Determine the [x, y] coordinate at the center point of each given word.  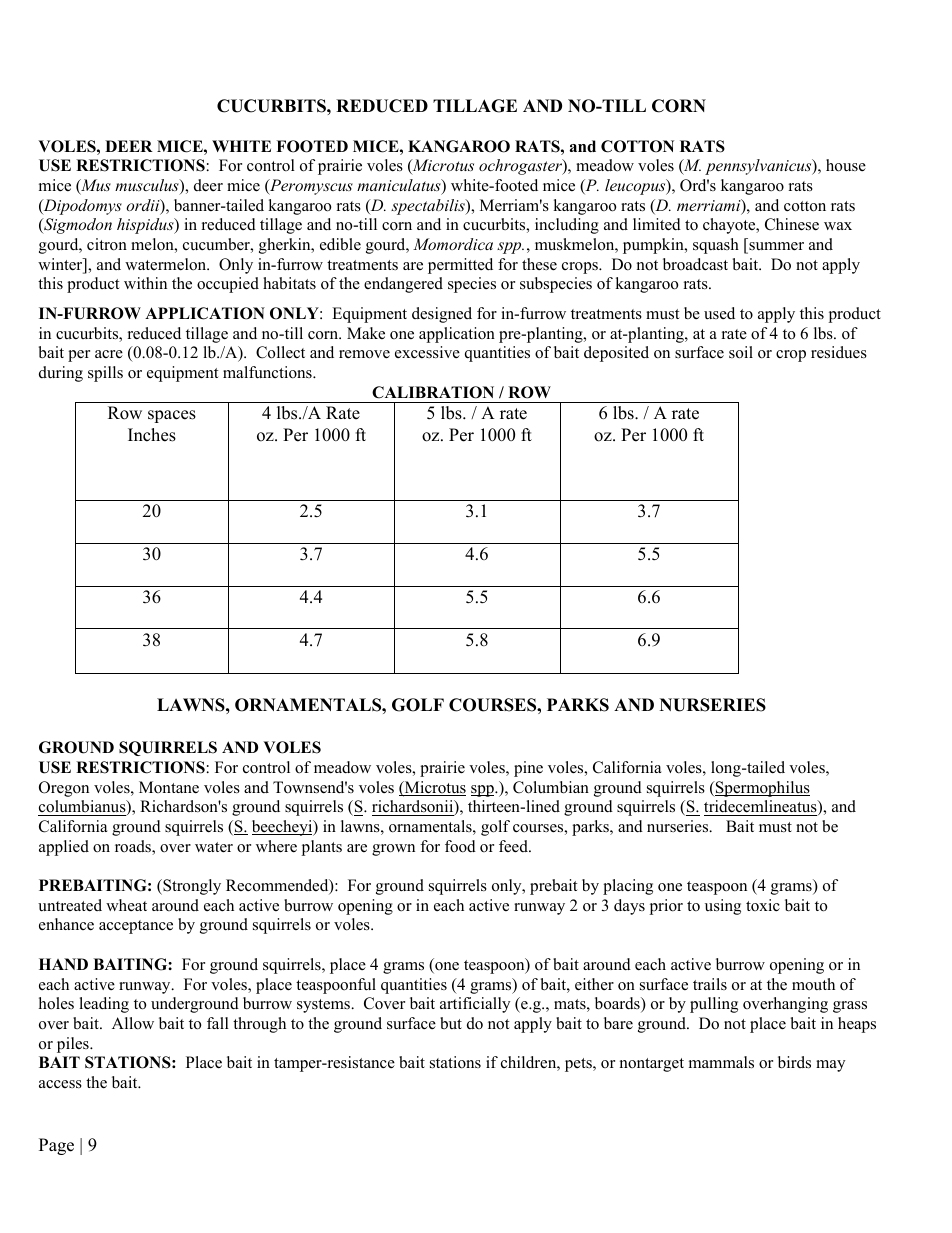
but [451, 1023]
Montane [169, 787]
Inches [152, 435]
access [60, 1084]
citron [107, 244]
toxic [763, 905]
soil [741, 352]
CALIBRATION [433, 392]
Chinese [792, 224]
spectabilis [429, 207]
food [460, 846]
